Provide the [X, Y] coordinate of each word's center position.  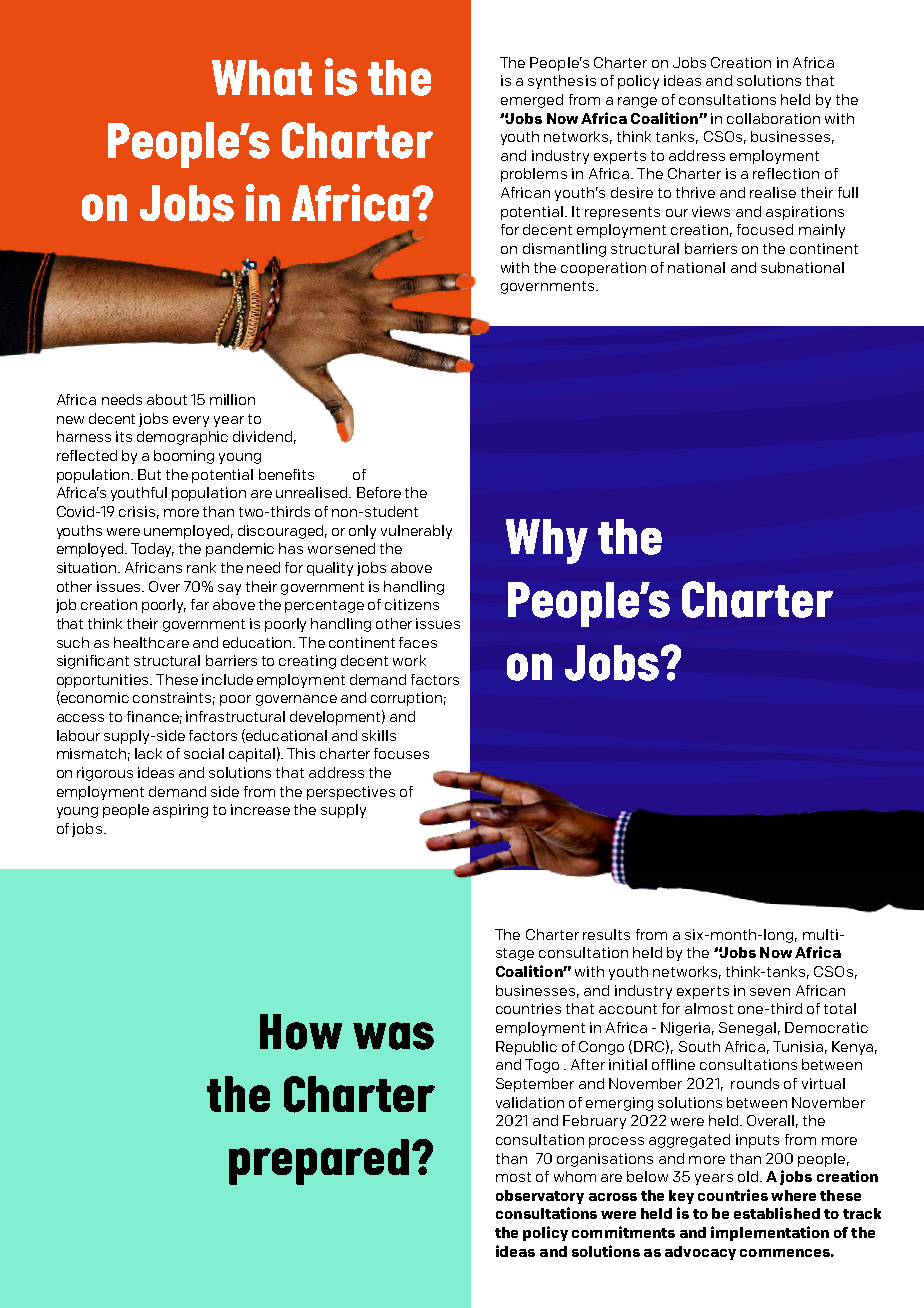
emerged [532, 101]
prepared [319, 1162]
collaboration [773, 118]
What [262, 78]
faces [418, 642]
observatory [540, 1197]
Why [547, 541]
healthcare [151, 642]
